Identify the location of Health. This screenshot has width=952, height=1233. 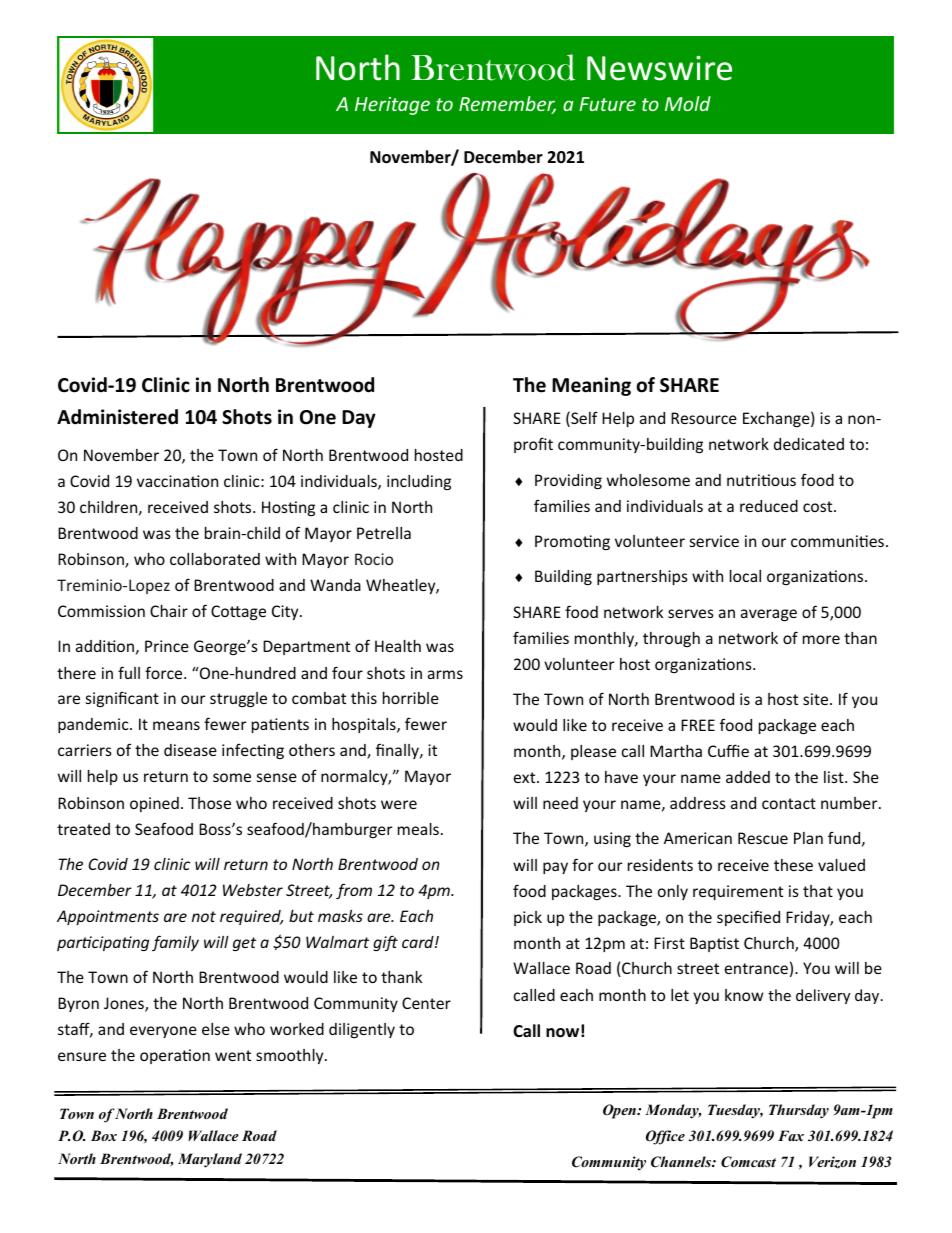
(398, 646).
